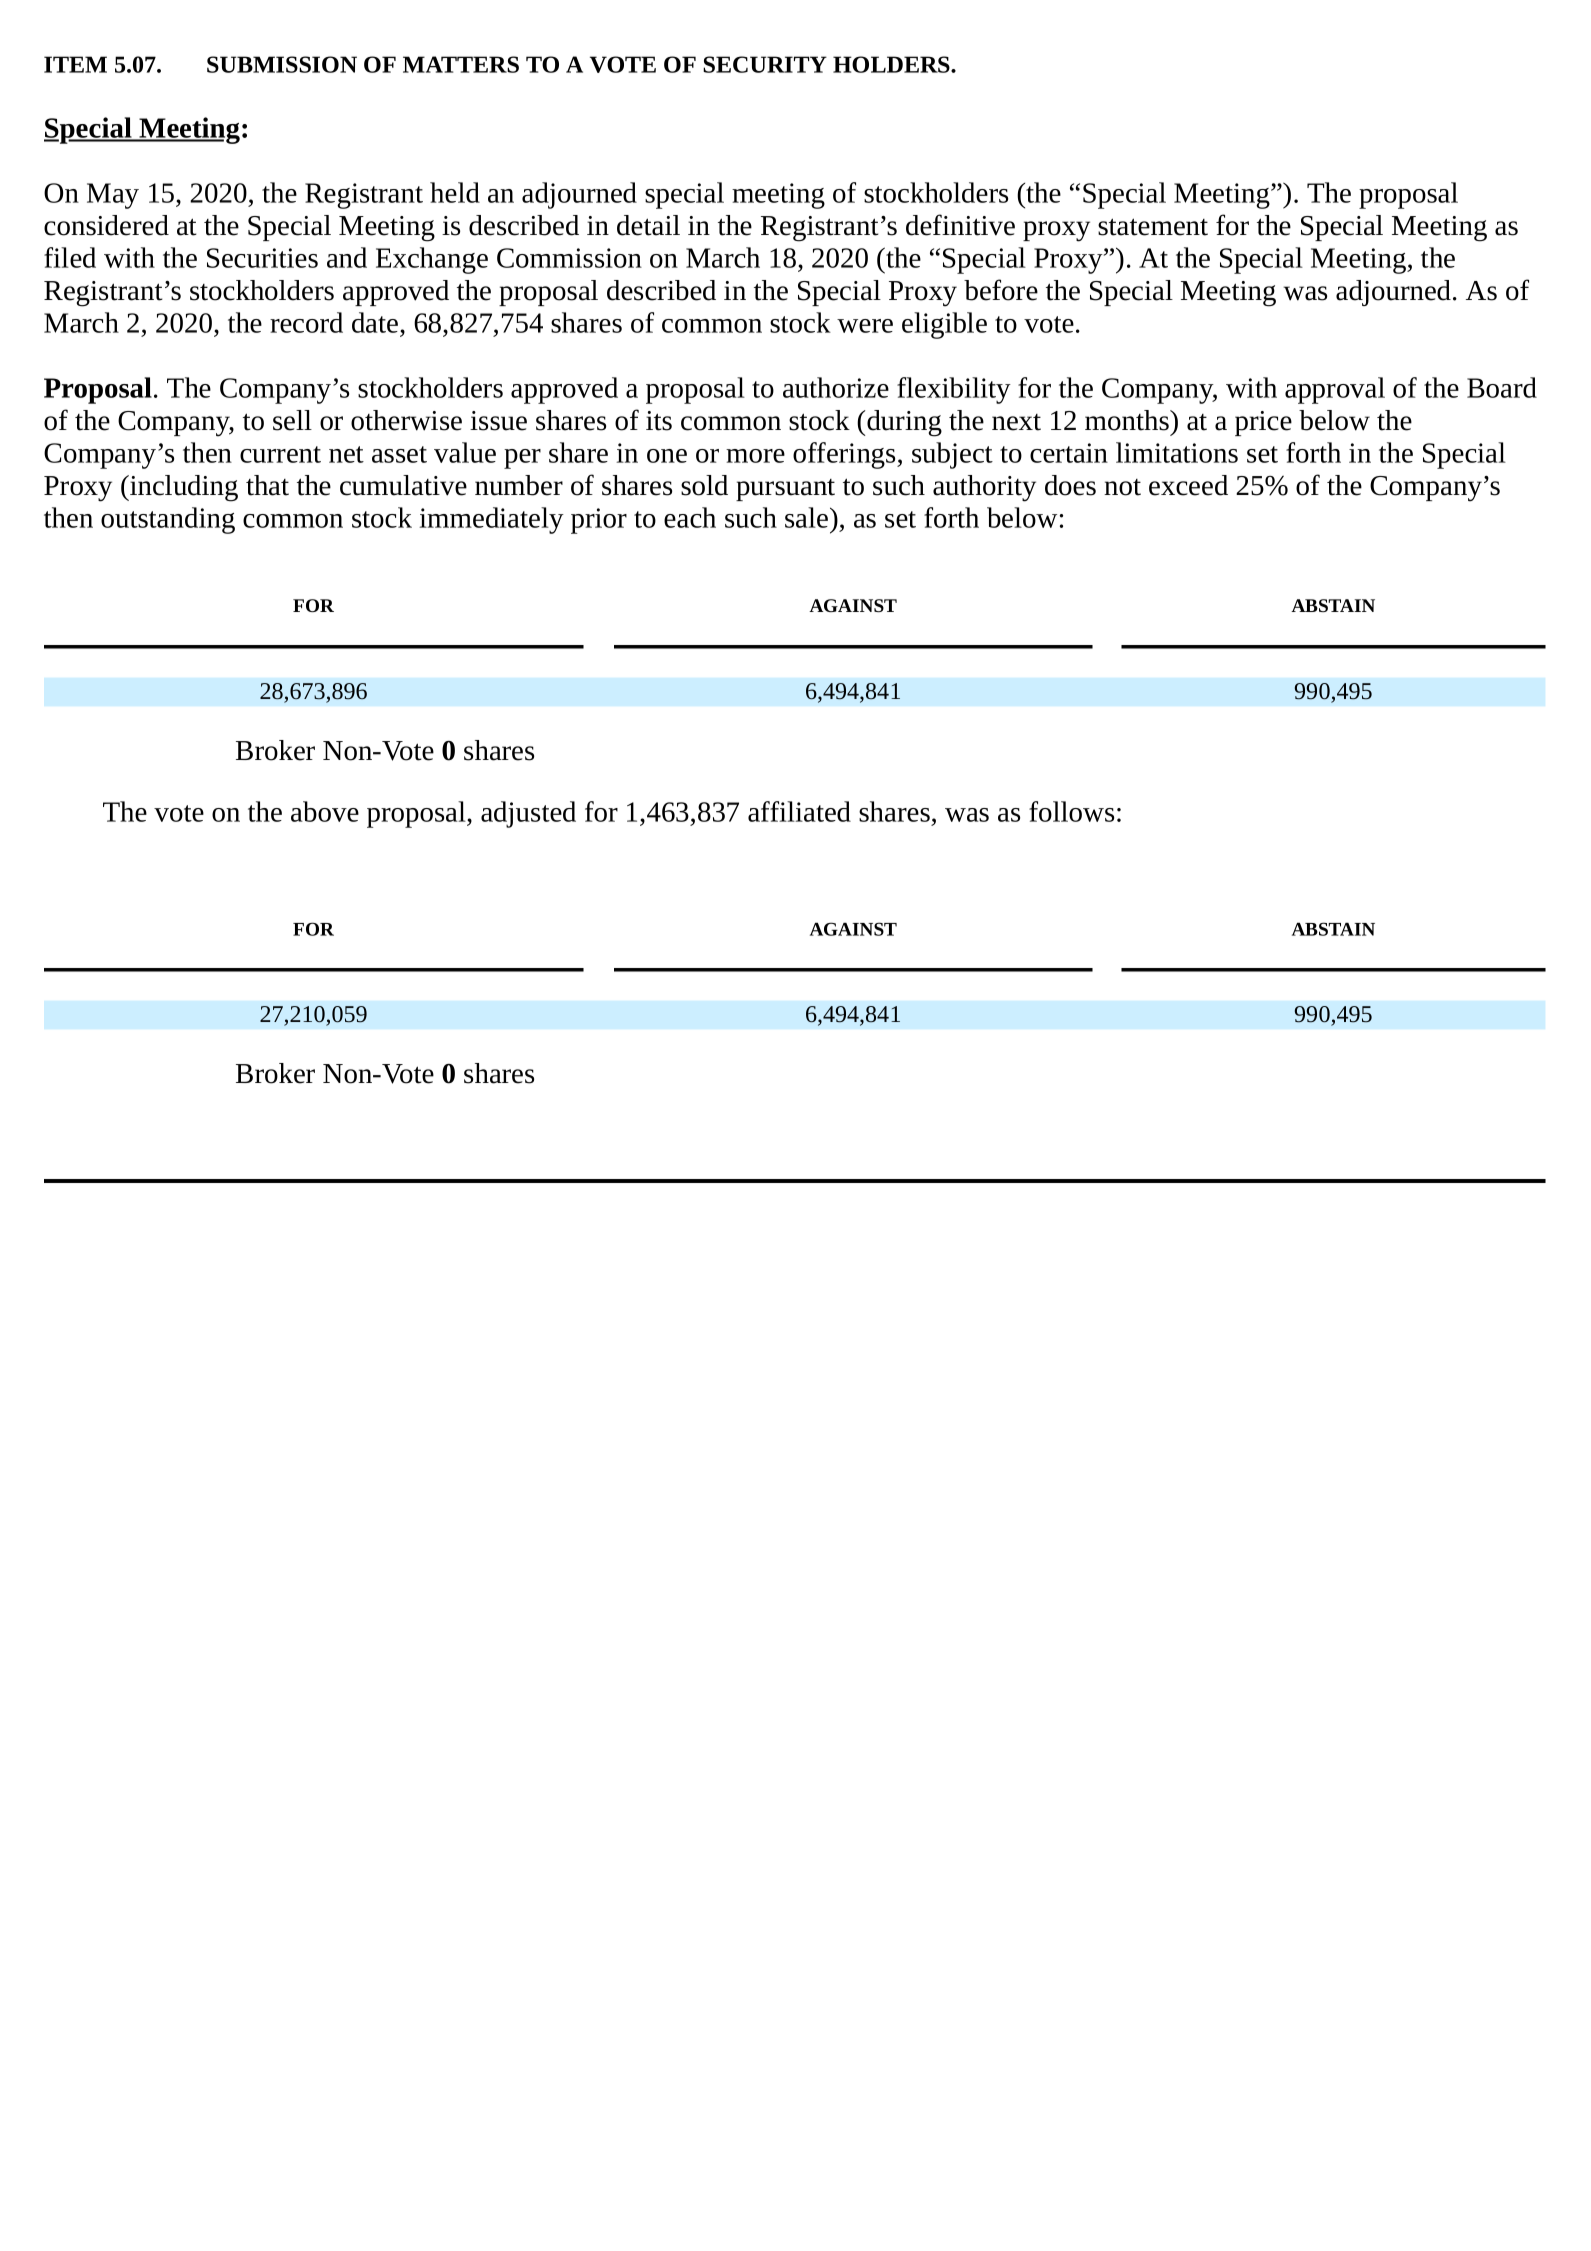  What do you see at coordinates (765, 64) in the screenshot?
I see `SECURITY` at bounding box center [765, 64].
